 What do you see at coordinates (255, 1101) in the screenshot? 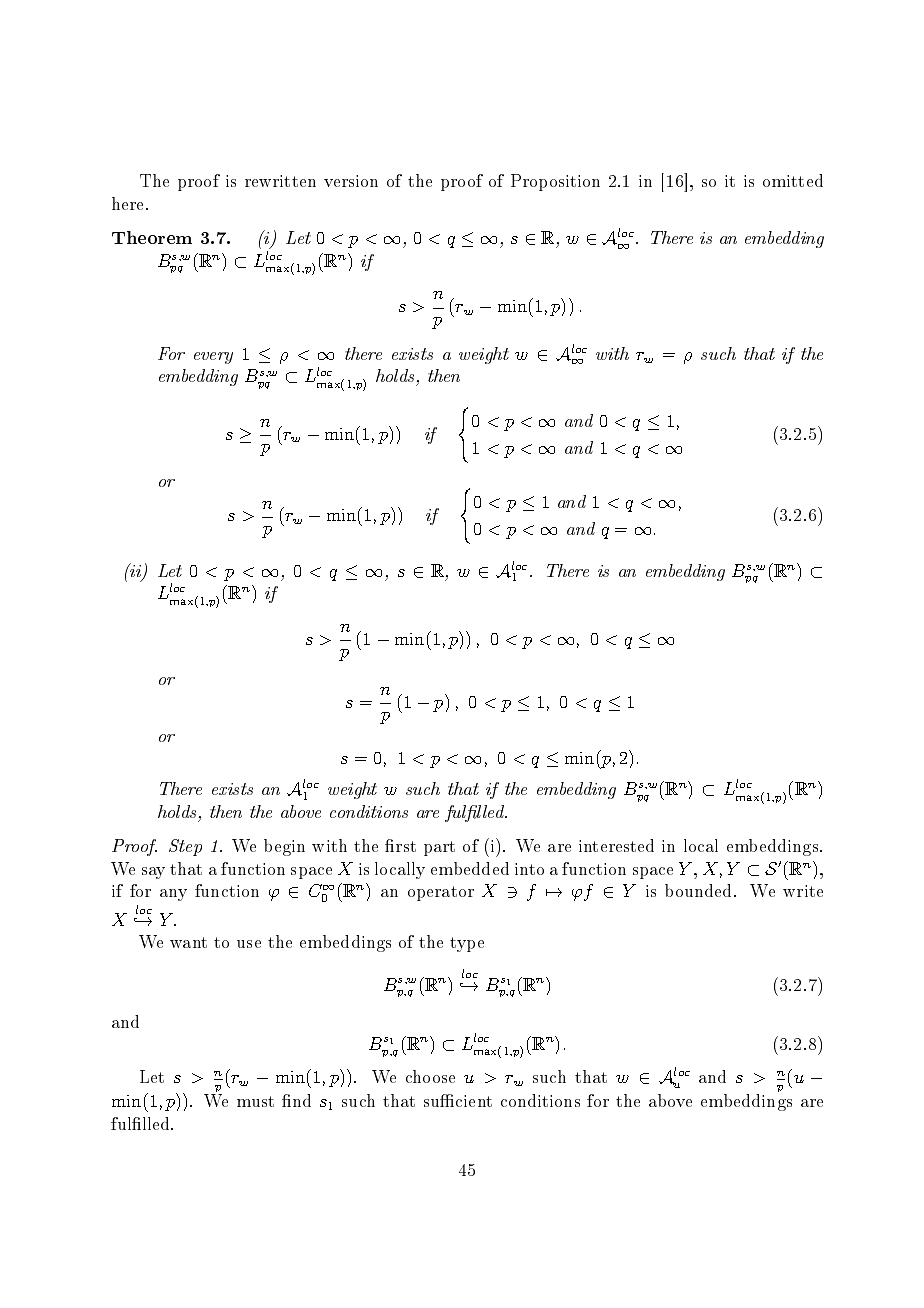
I see `must` at bounding box center [255, 1101].
